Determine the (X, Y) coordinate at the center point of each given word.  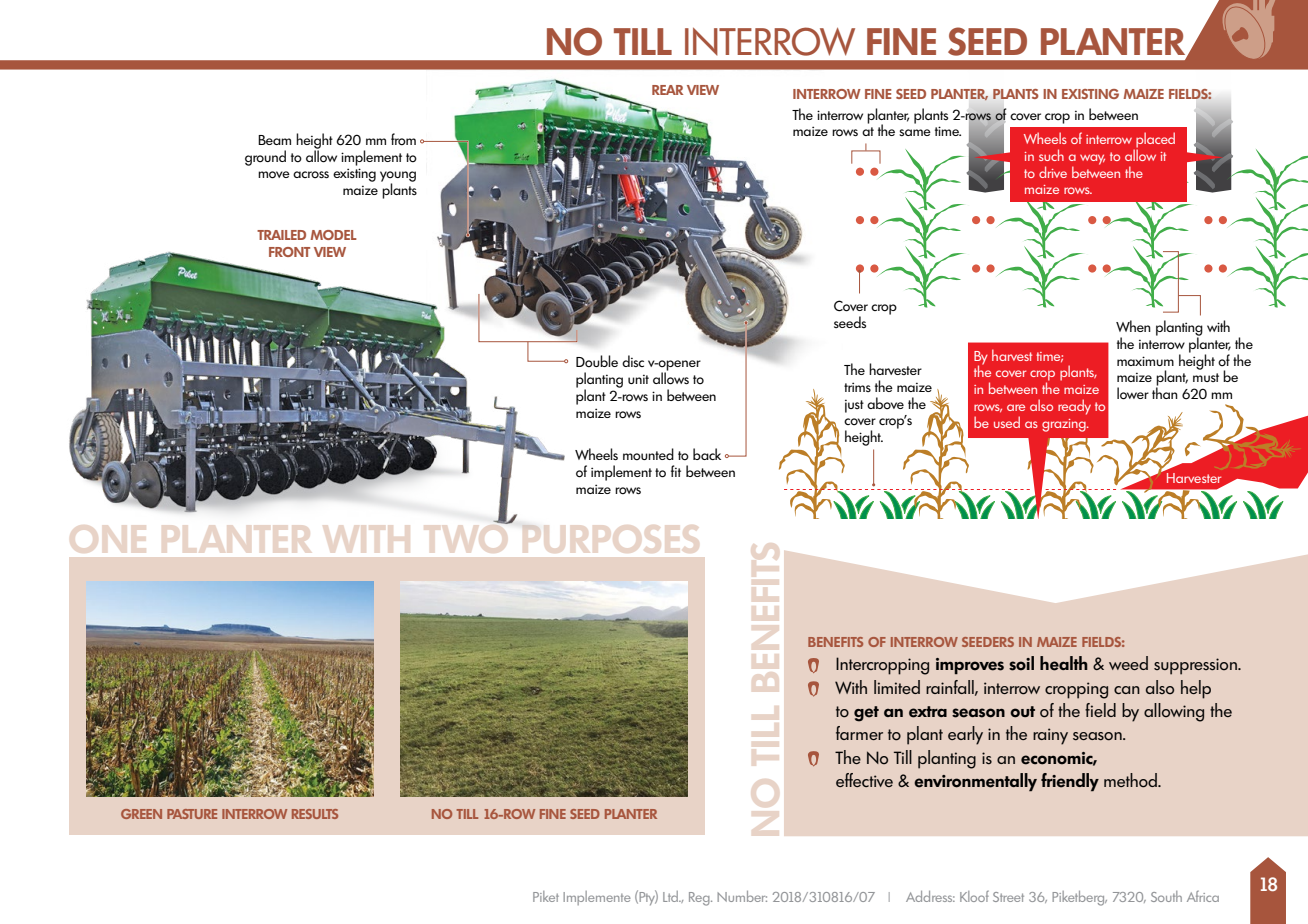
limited (897, 687)
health (1064, 663)
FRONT (289, 252)
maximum (1145, 361)
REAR (667, 90)
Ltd (672, 896)
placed (1154, 141)
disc (633, 361)
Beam (274, 140)
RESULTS (315, 814)
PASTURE (192, 814)
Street (1008, 897)
